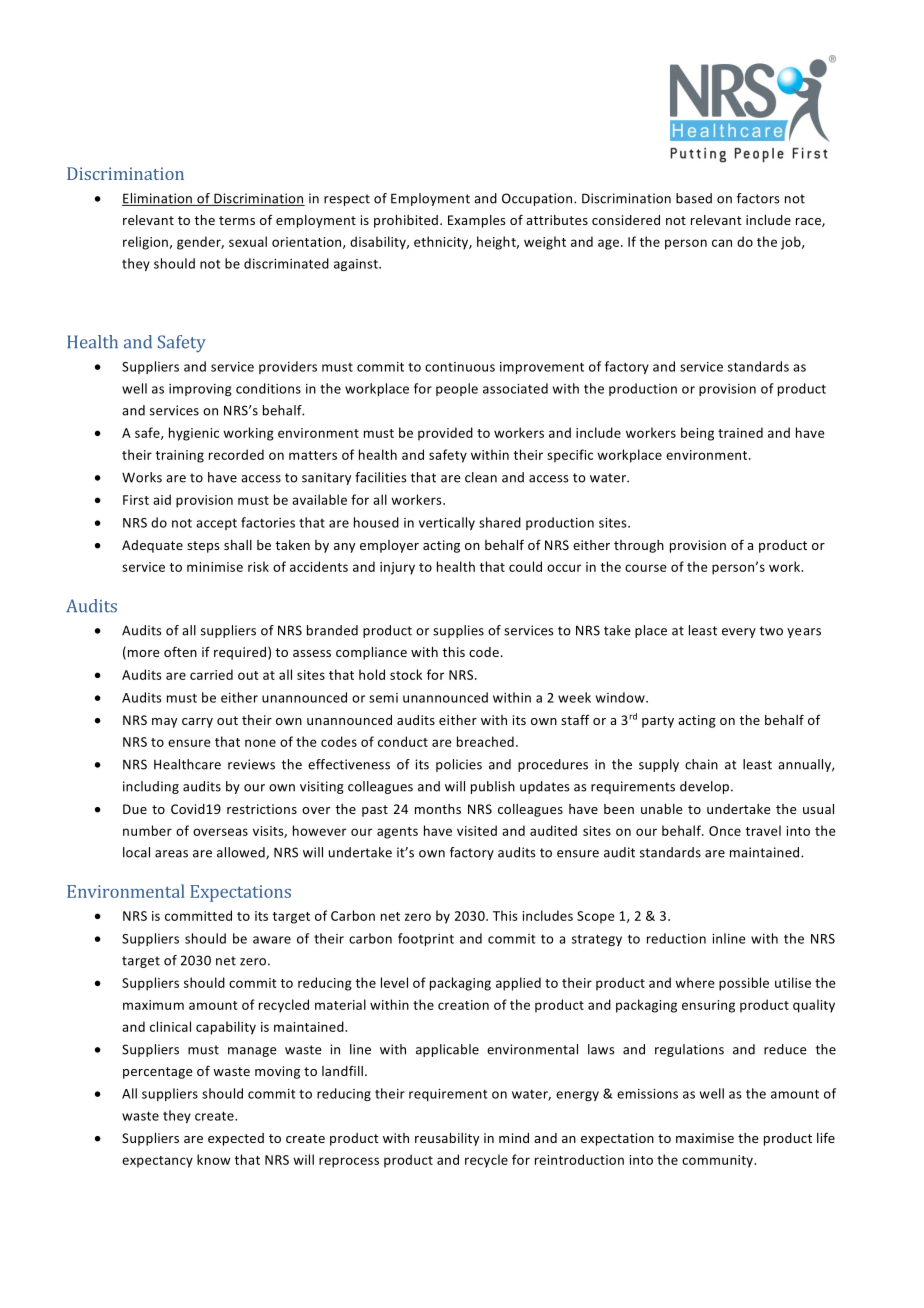 The height and width of the image is (1308, 924). What do you see at coordinates (215, 567) in the image?
I see `minimise` at bounding box center [215, 567].
